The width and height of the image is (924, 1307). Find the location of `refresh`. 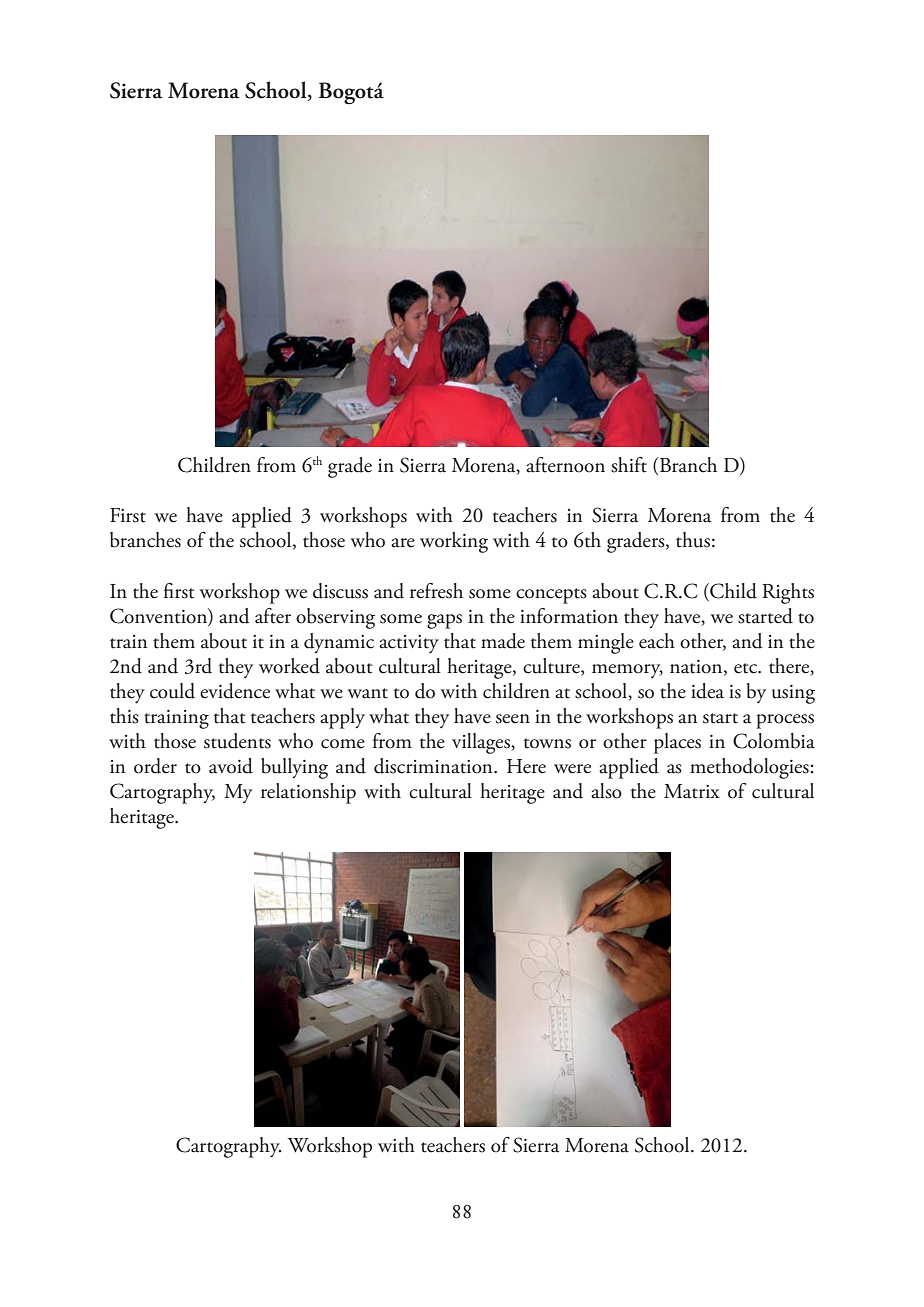

refresh is located at coordinates (436, 591).
